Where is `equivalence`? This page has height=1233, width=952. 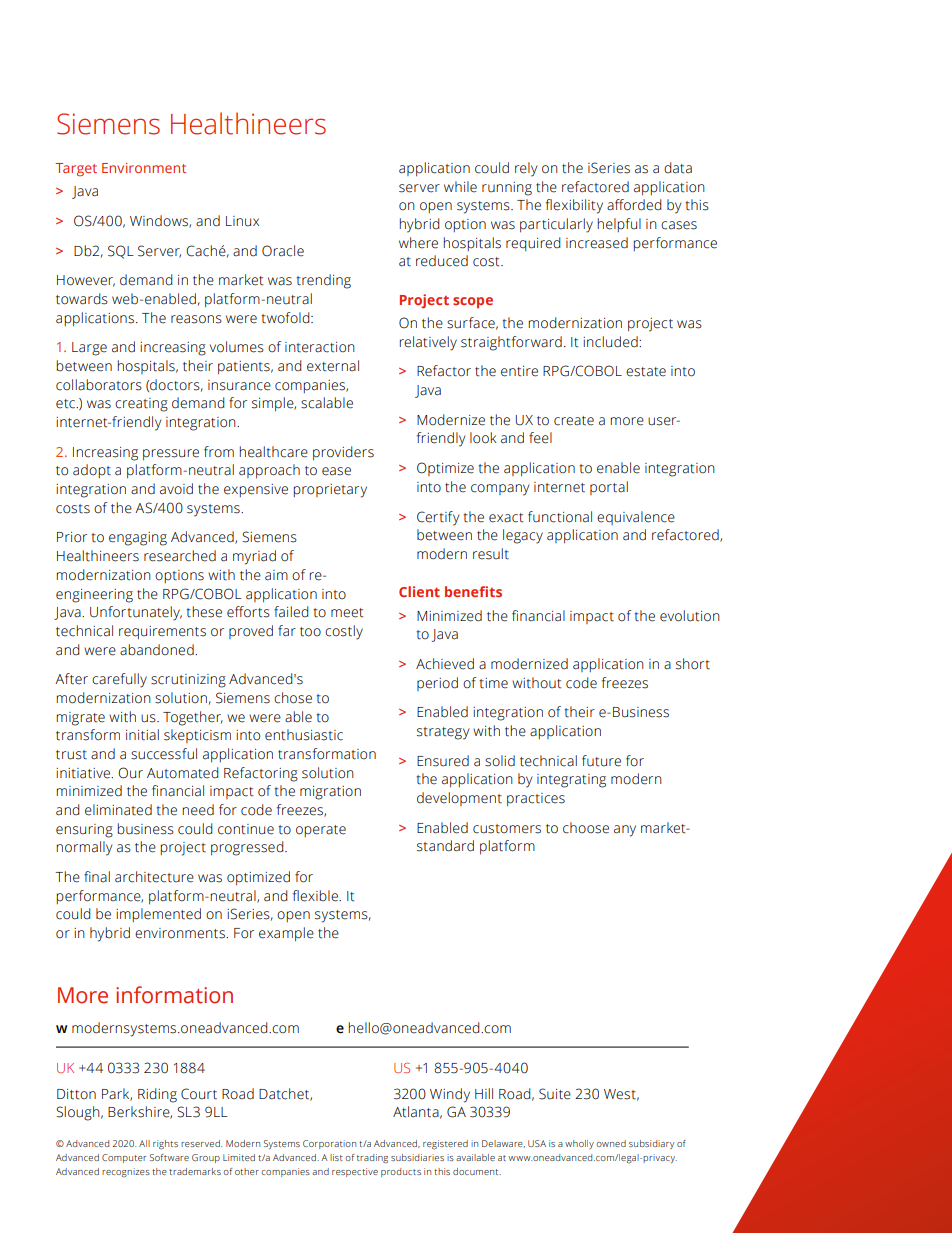 equivalence is located at coordinates (636, 518).
